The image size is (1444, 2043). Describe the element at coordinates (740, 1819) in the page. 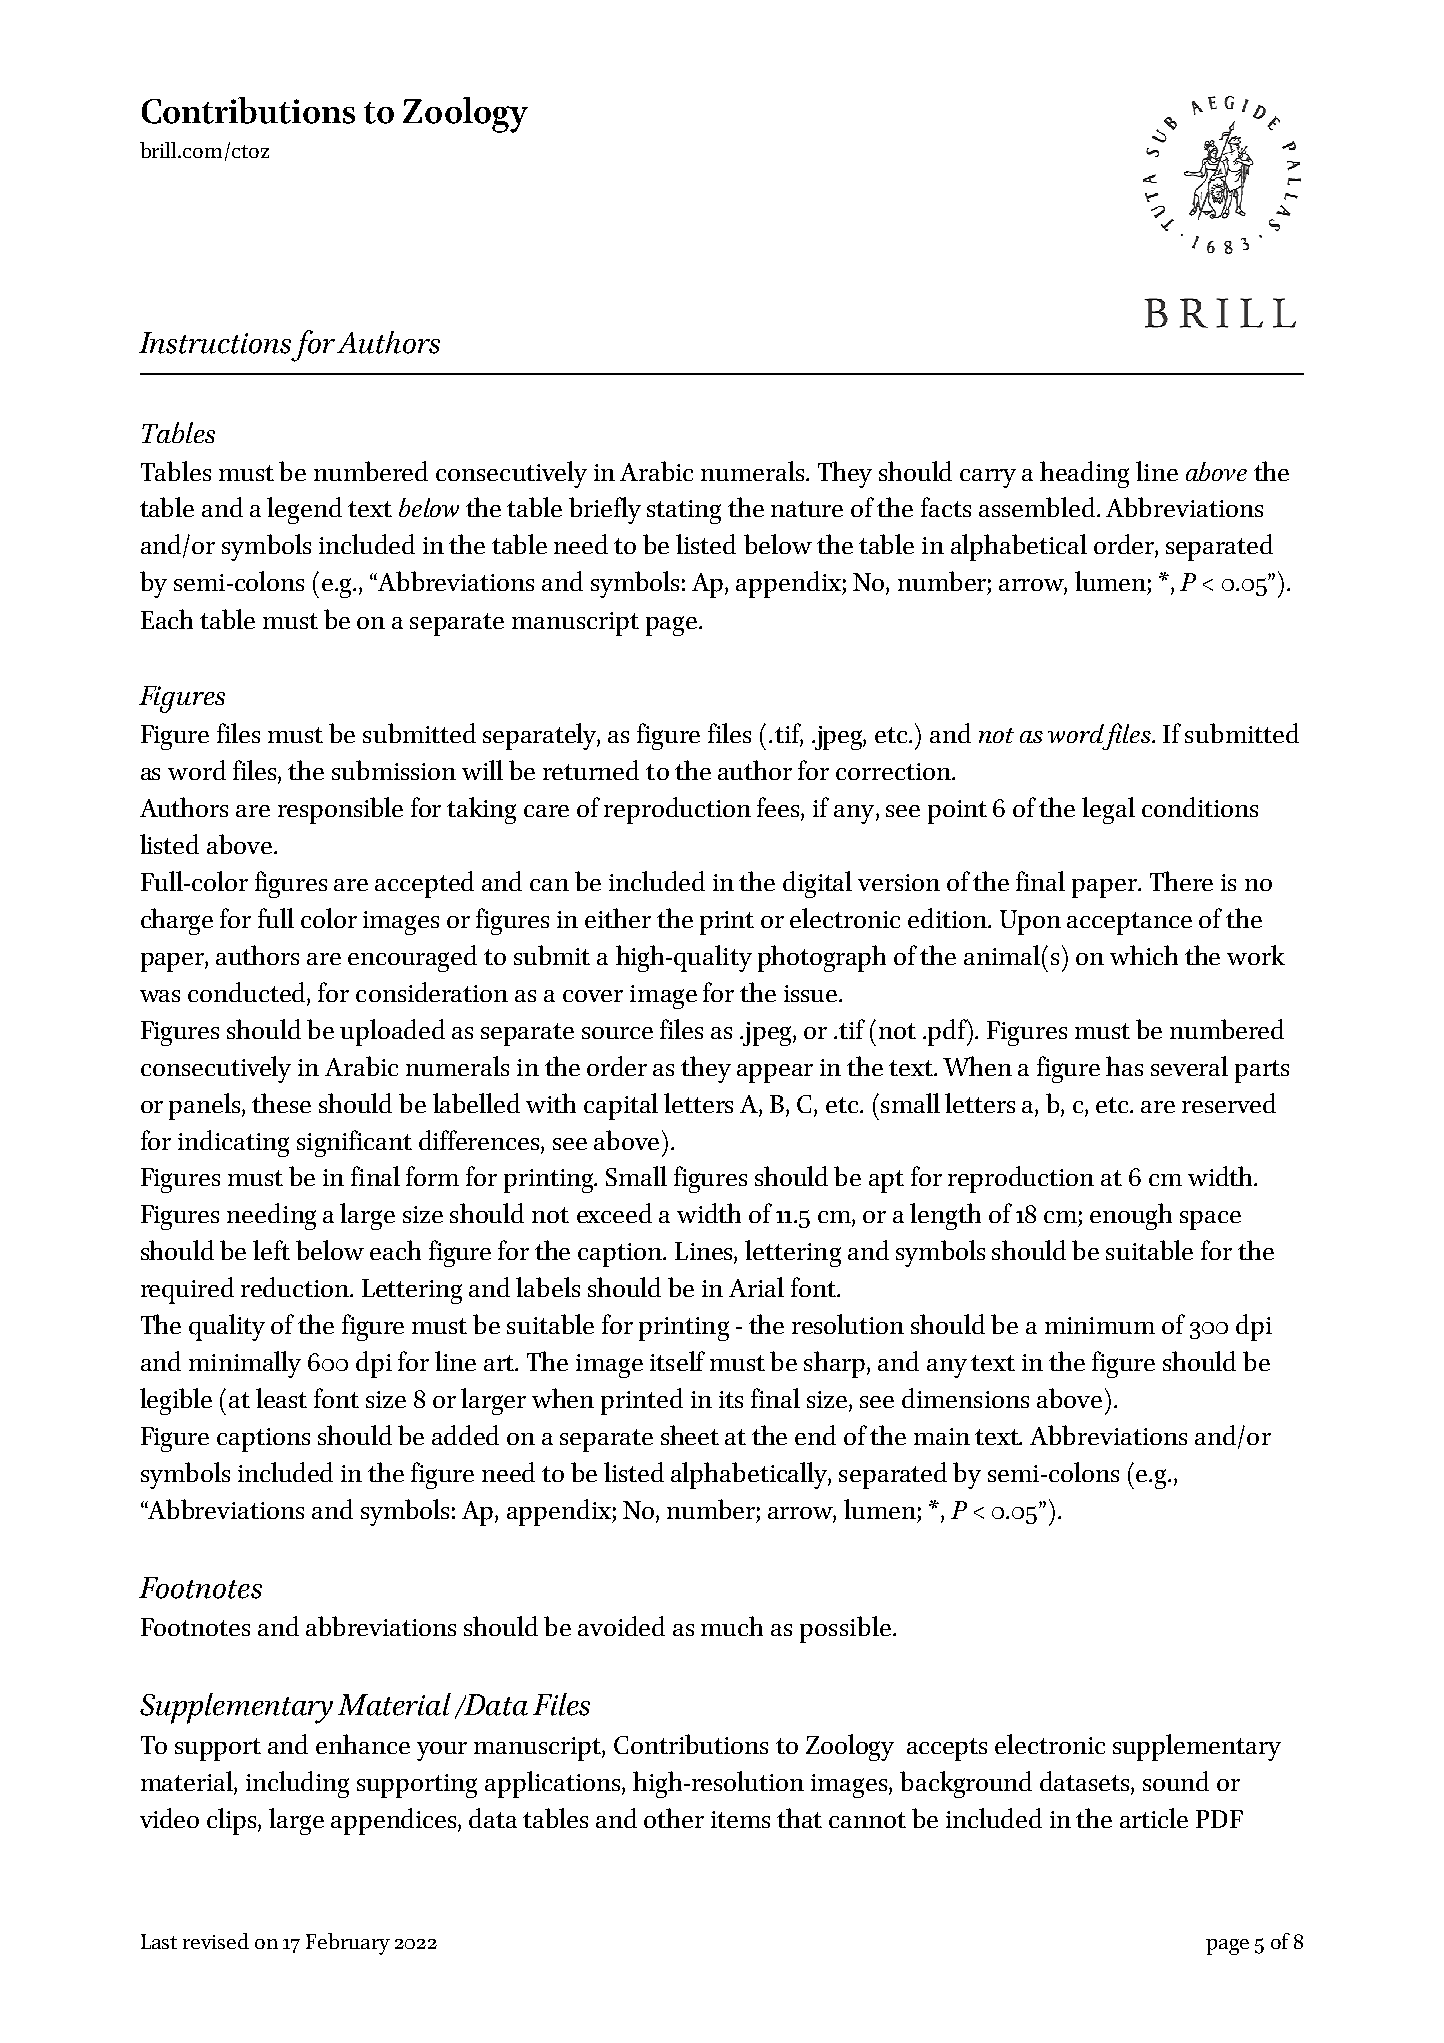

I see `items` at that location.
